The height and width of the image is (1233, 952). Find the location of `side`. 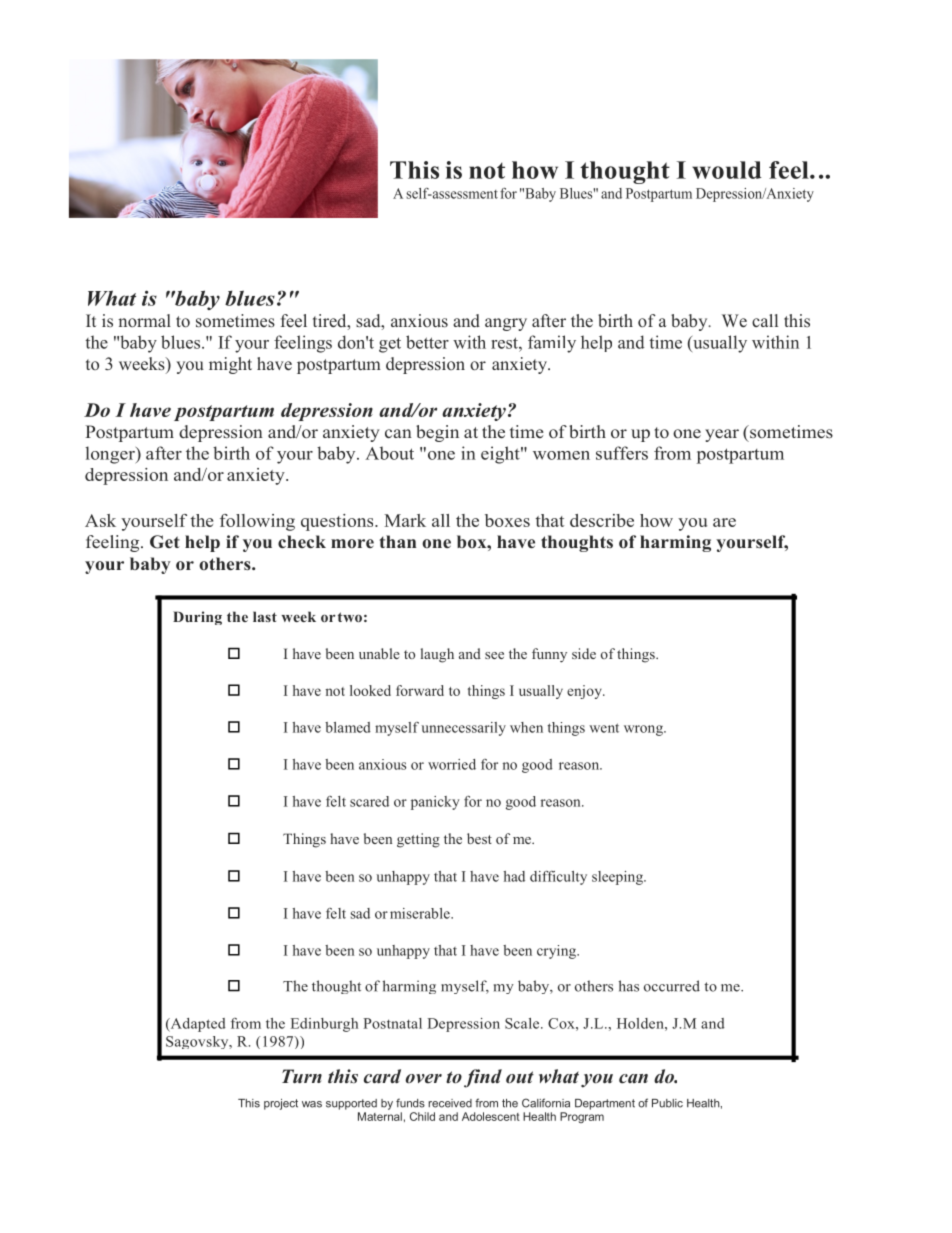

side is located at coordinates (584, 653).
